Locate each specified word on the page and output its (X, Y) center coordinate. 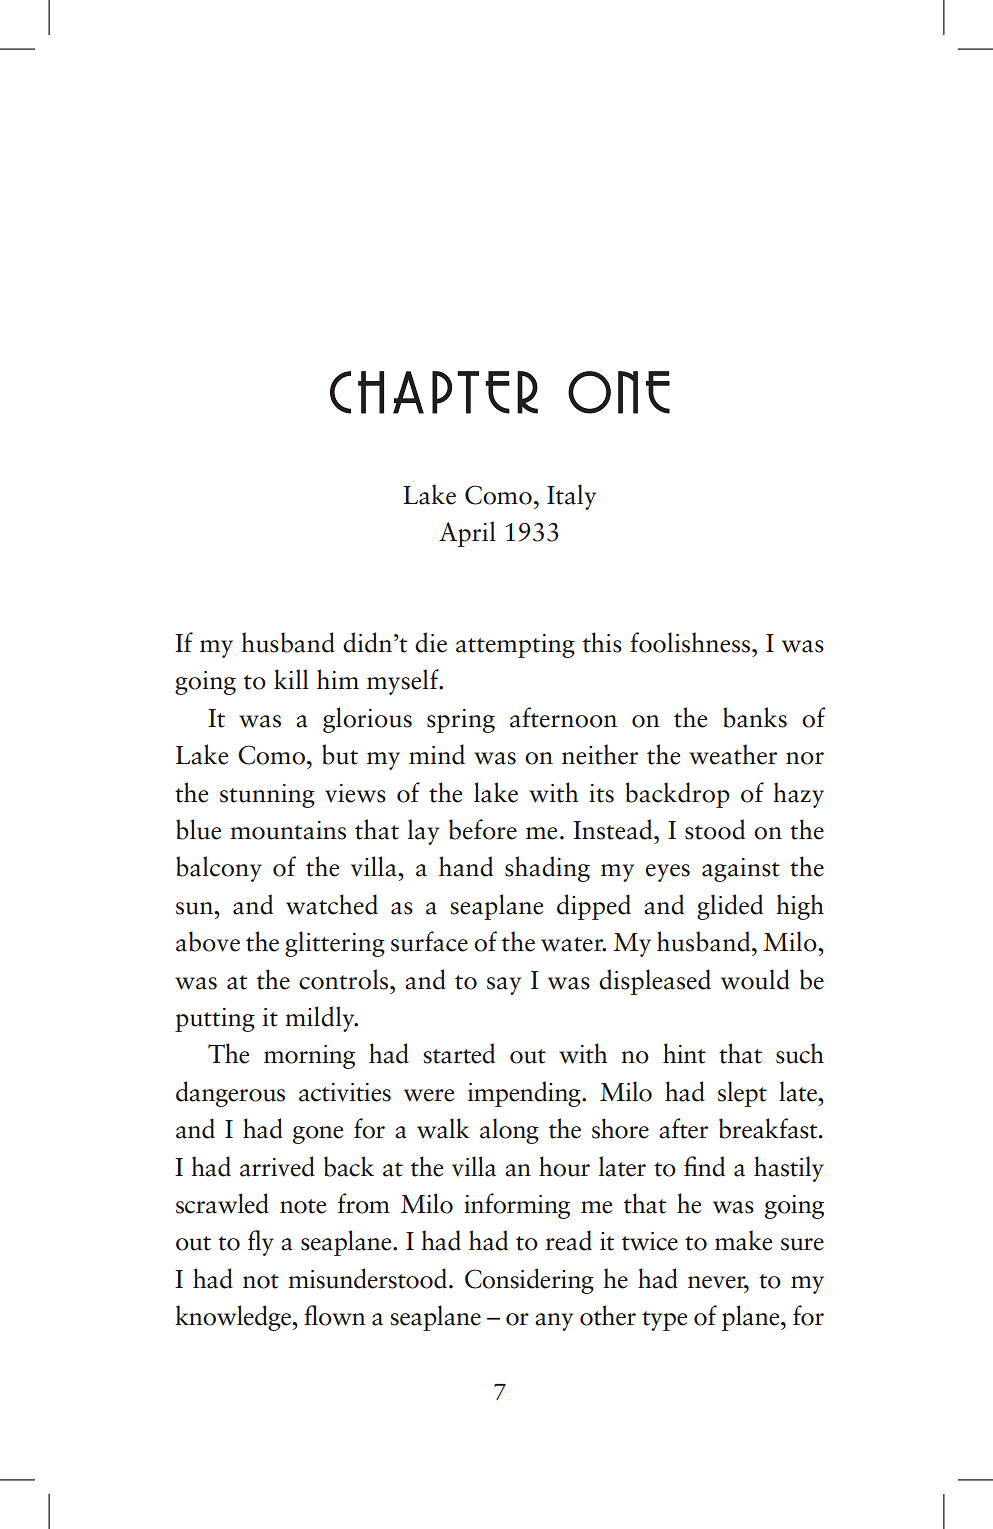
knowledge (234, 1318)
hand (466, 866)
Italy (571, 497)
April (467, 534)
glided (730, 907)
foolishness (691, 642)
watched (332, 904)
